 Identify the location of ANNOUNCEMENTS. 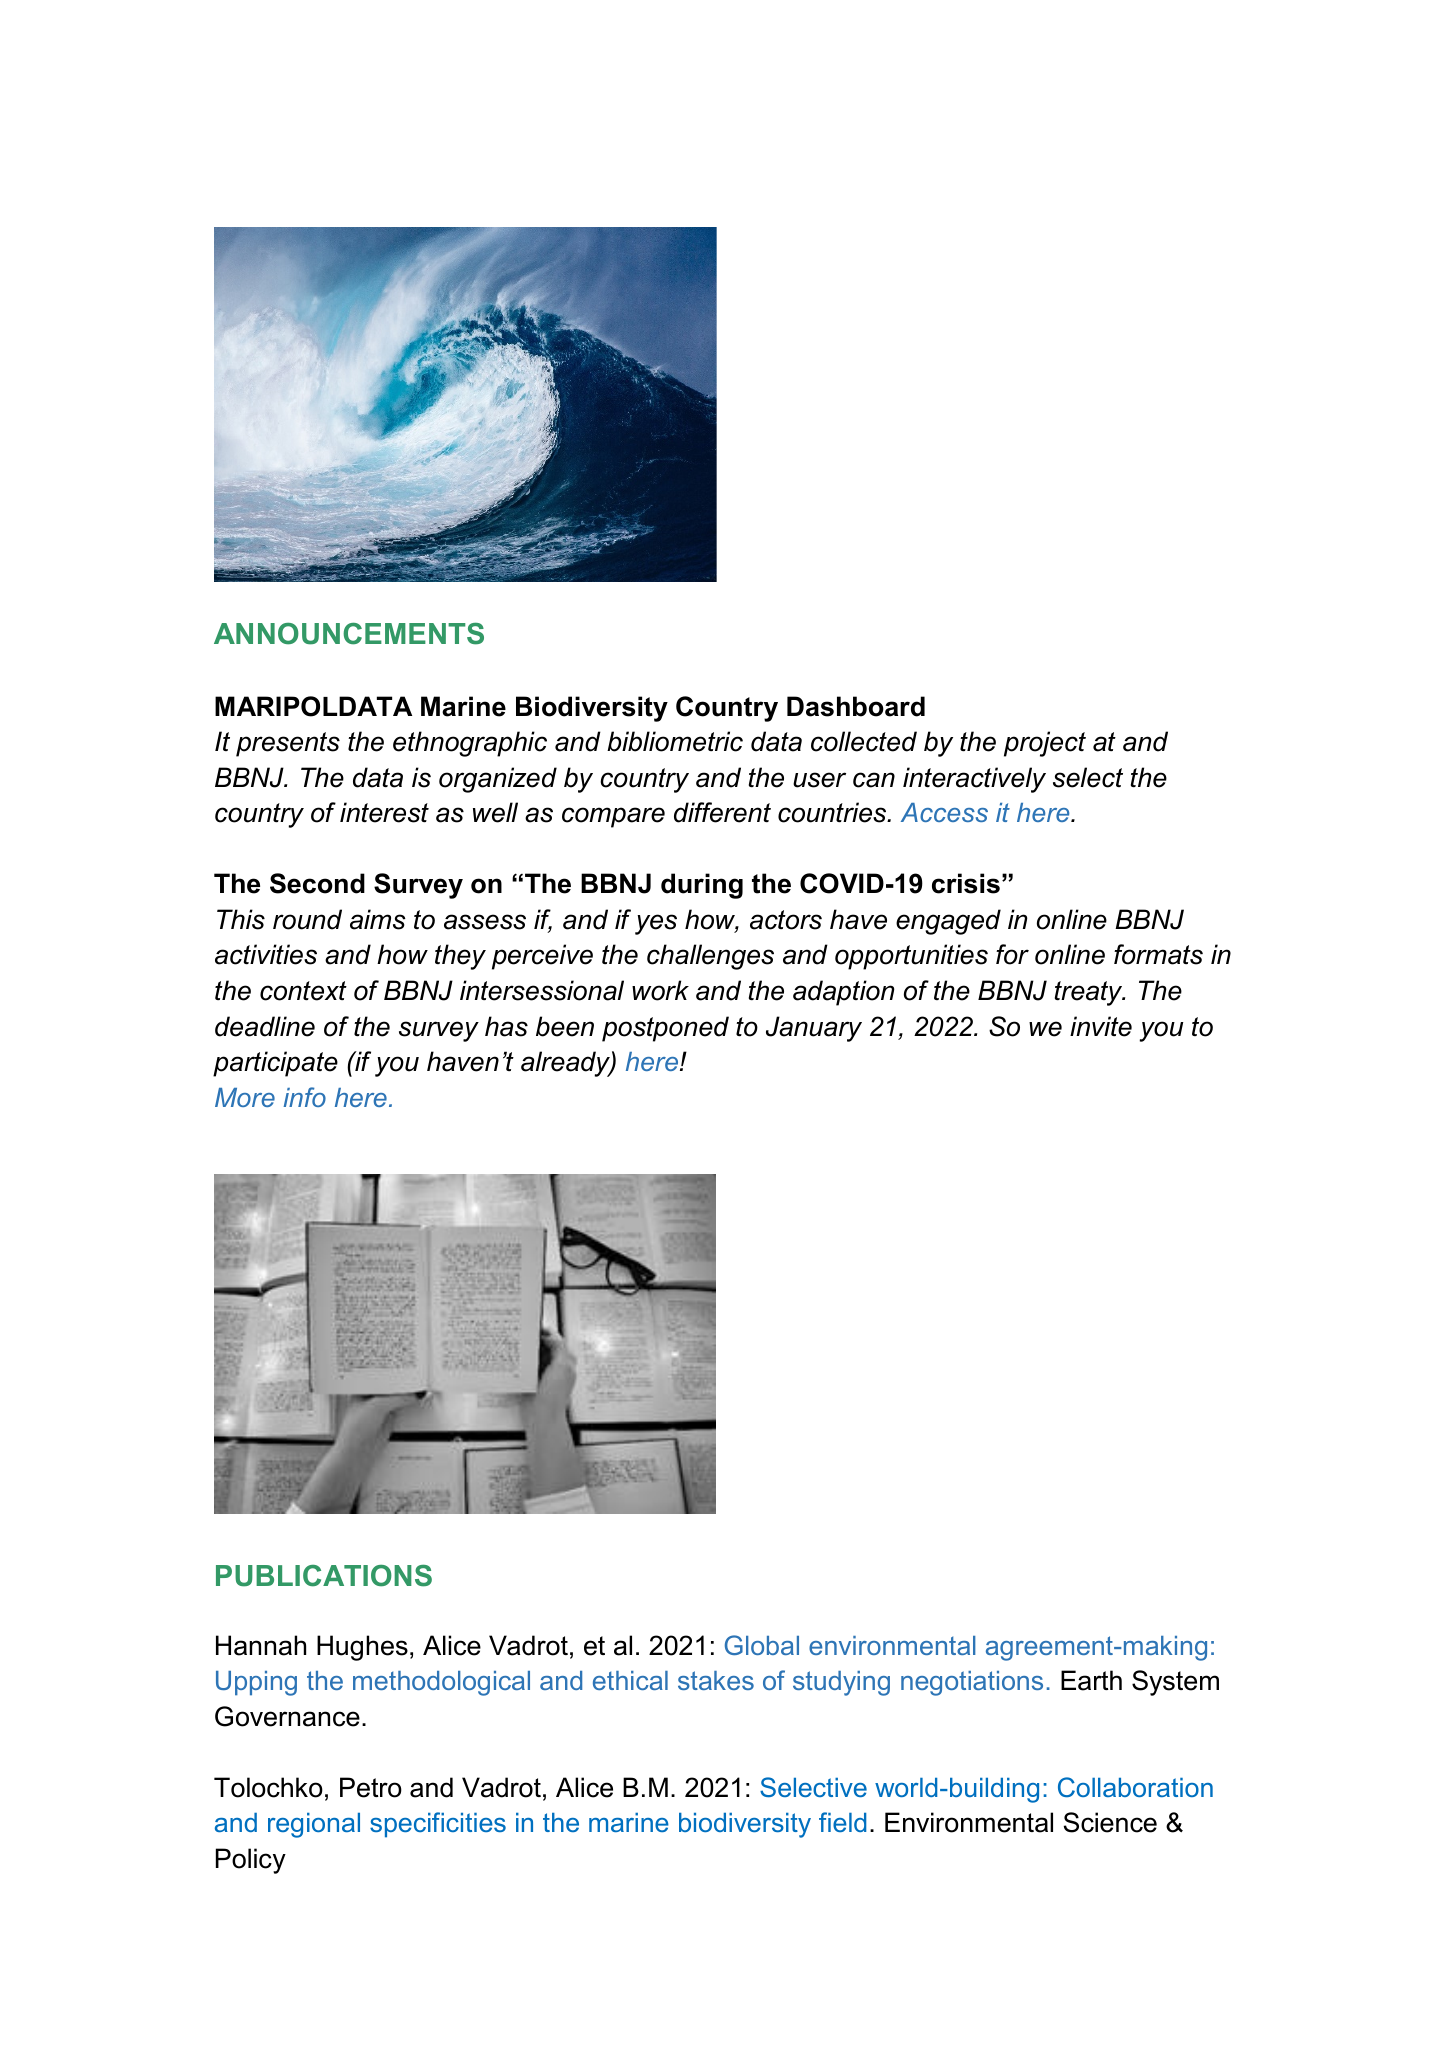
(349, 634).
